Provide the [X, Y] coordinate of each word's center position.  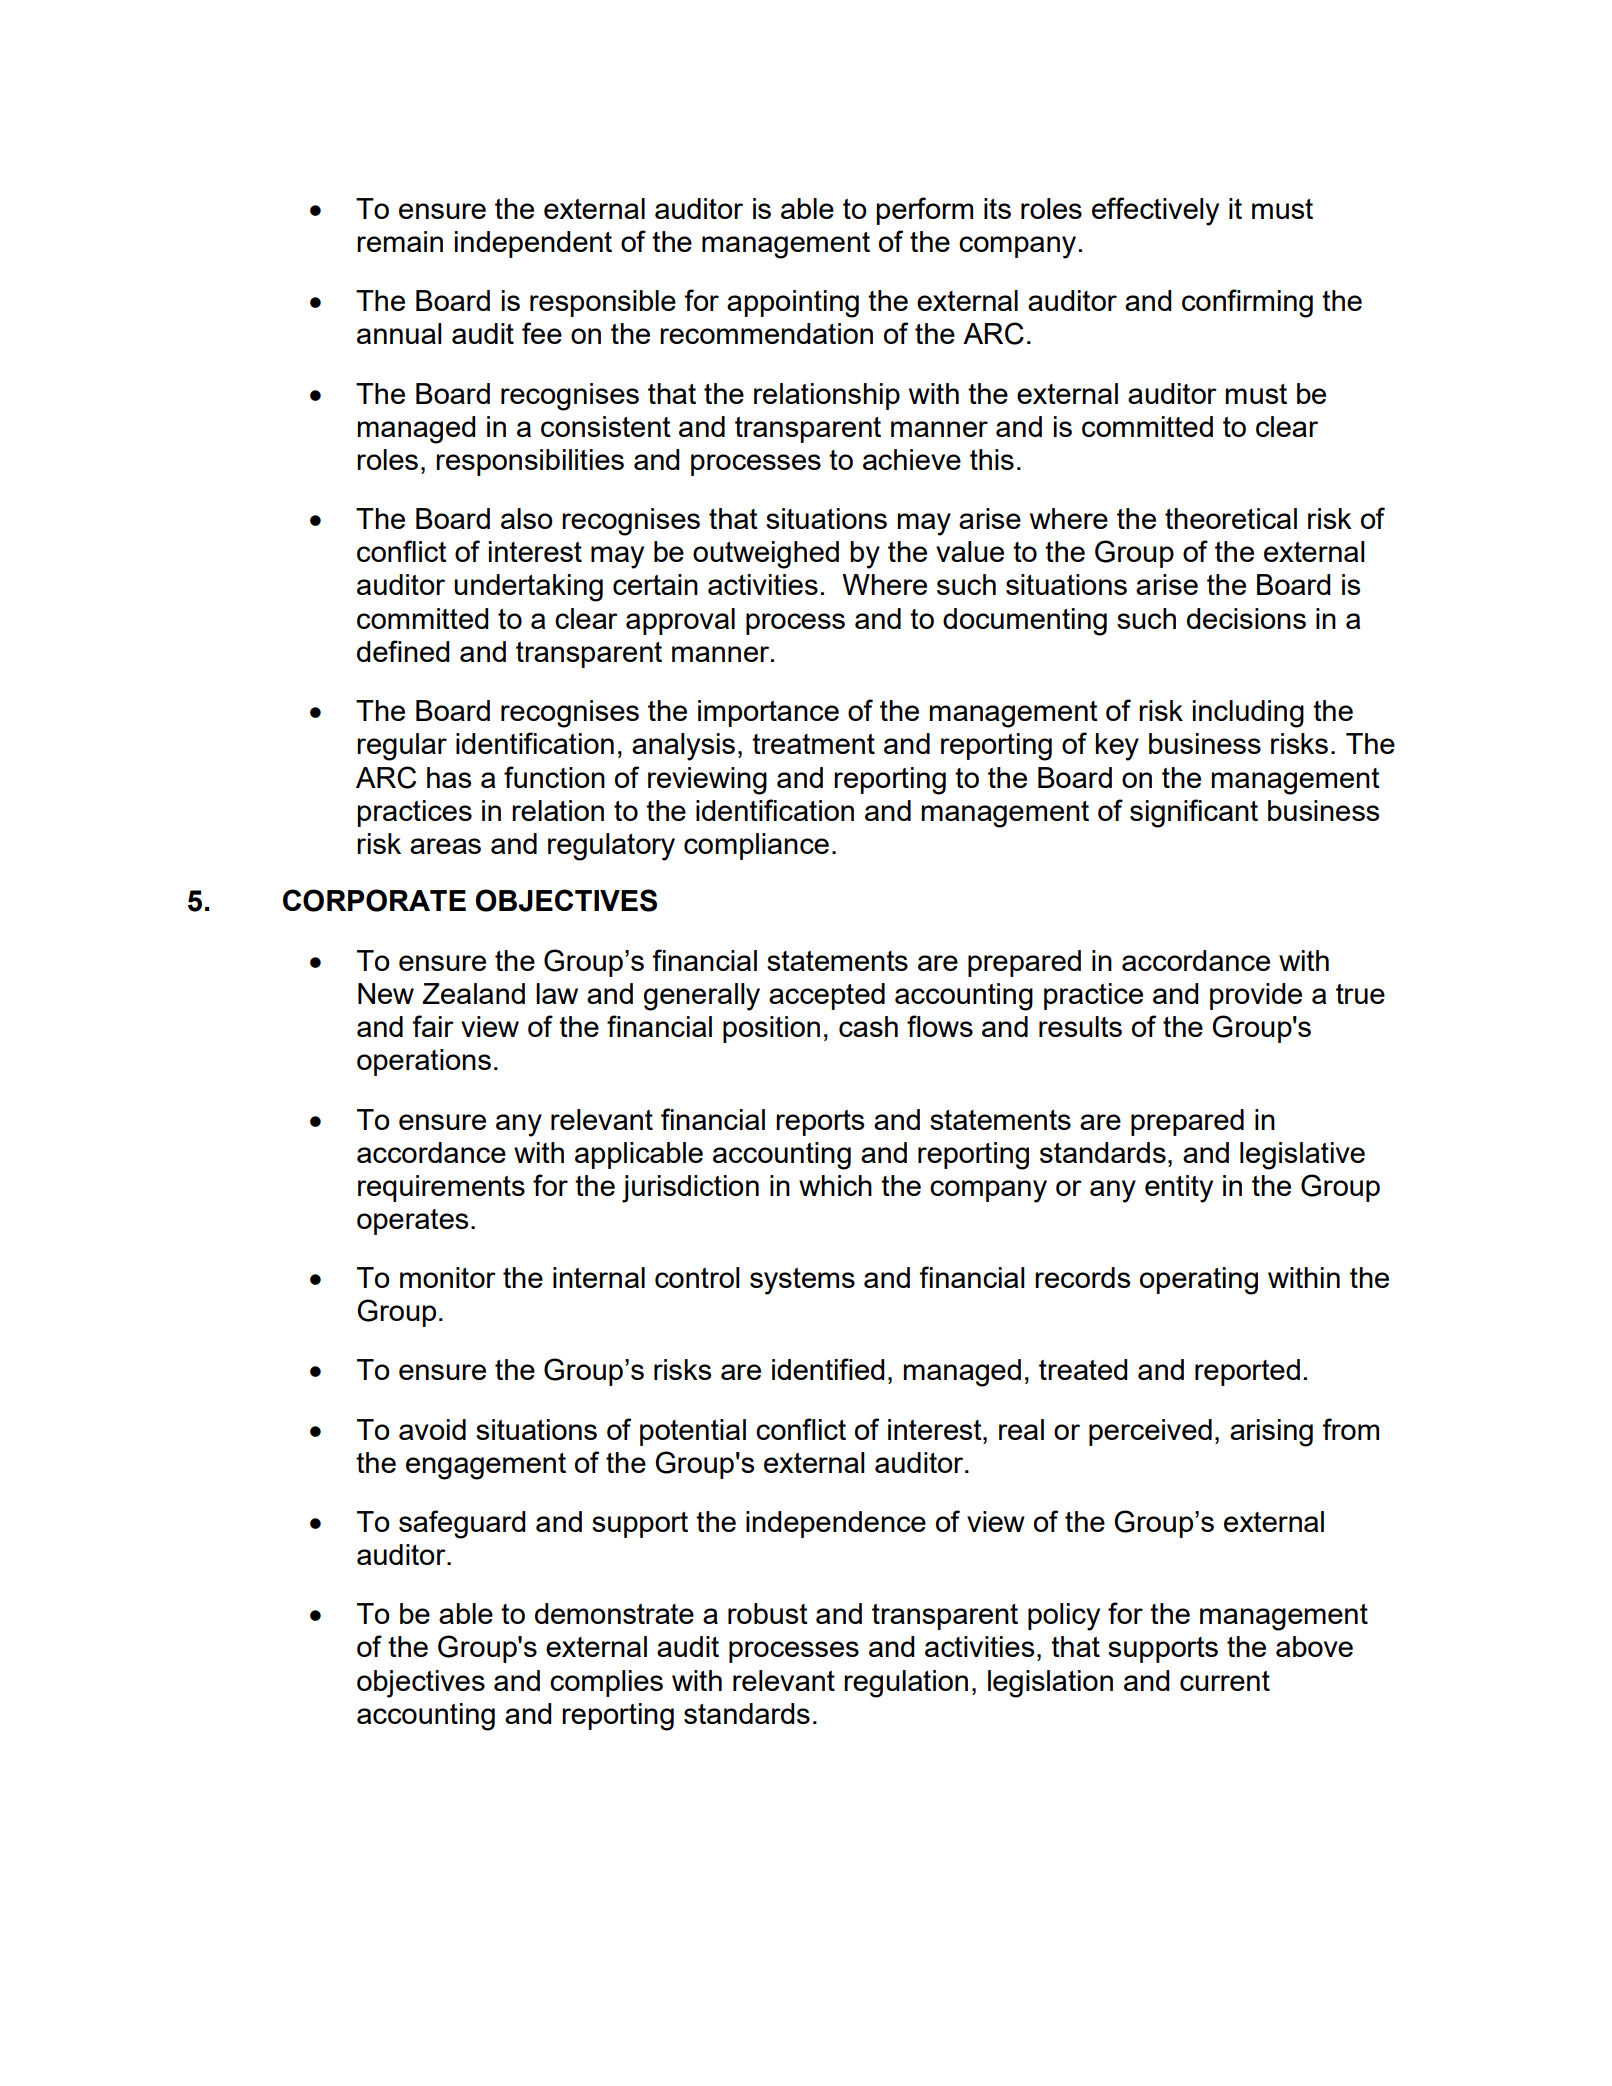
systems [802, 1281]
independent [533, 244]
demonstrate [614, 1613]
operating [1199, 1281]
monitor [448, 1277]
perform [924, 211]
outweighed [766, 555]
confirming [1247, 303]
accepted [827, 996]
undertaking [528, 588]
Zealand [473, 993]
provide [1256, 996]
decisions [1246, 618]
